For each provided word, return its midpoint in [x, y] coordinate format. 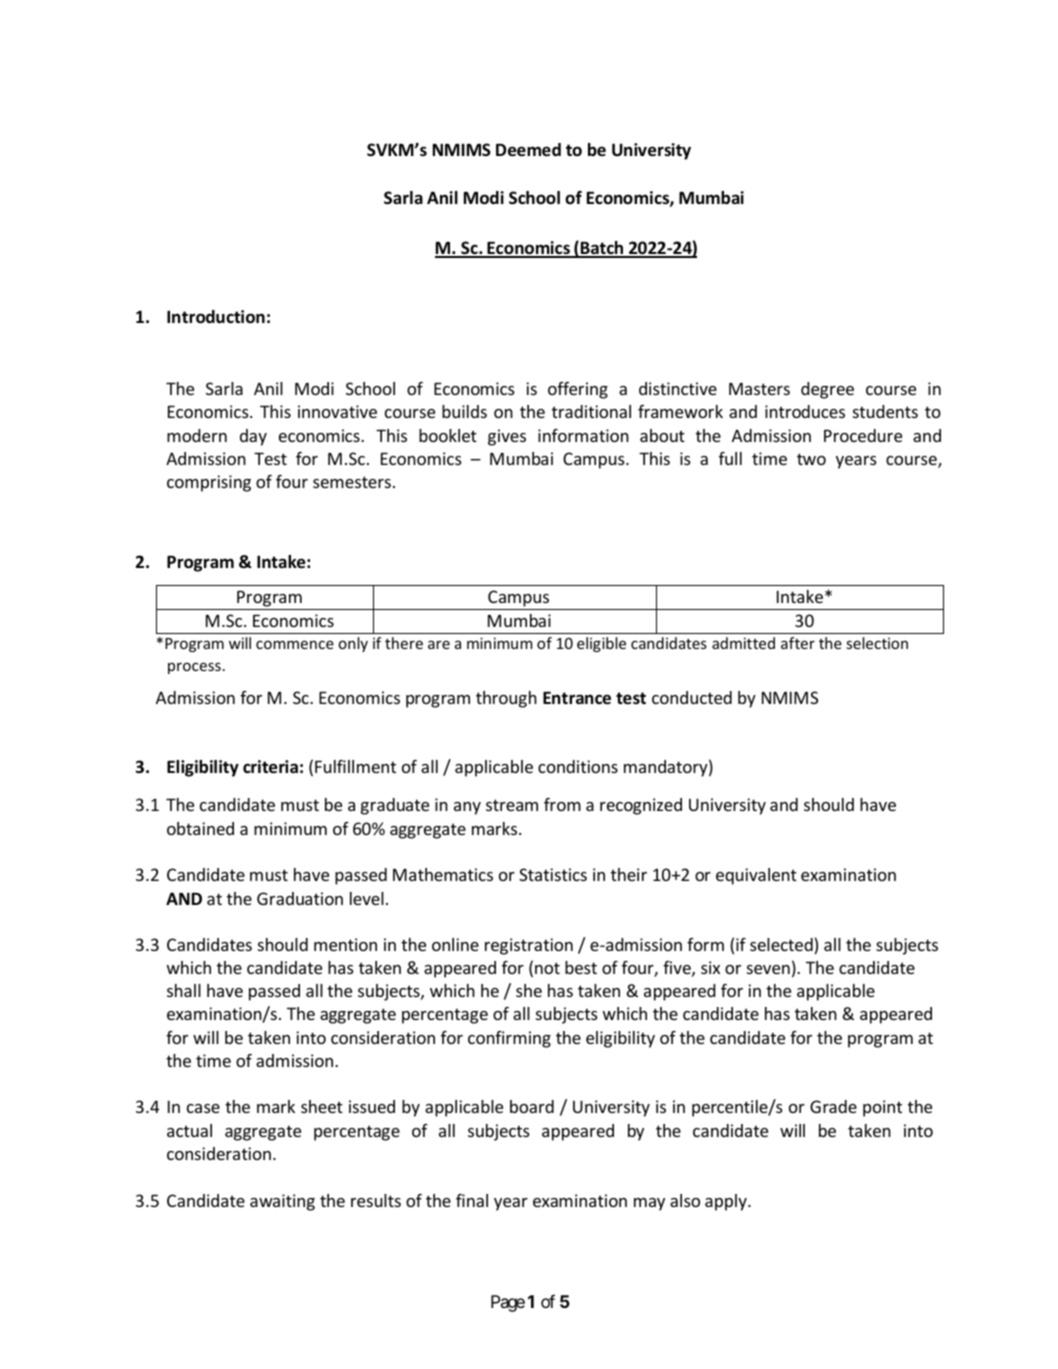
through [506, 699]
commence [295, 644]
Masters [759, 389]
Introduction [216, 317]
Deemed [528, 150]
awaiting [282, 1202]
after [798, 643]
